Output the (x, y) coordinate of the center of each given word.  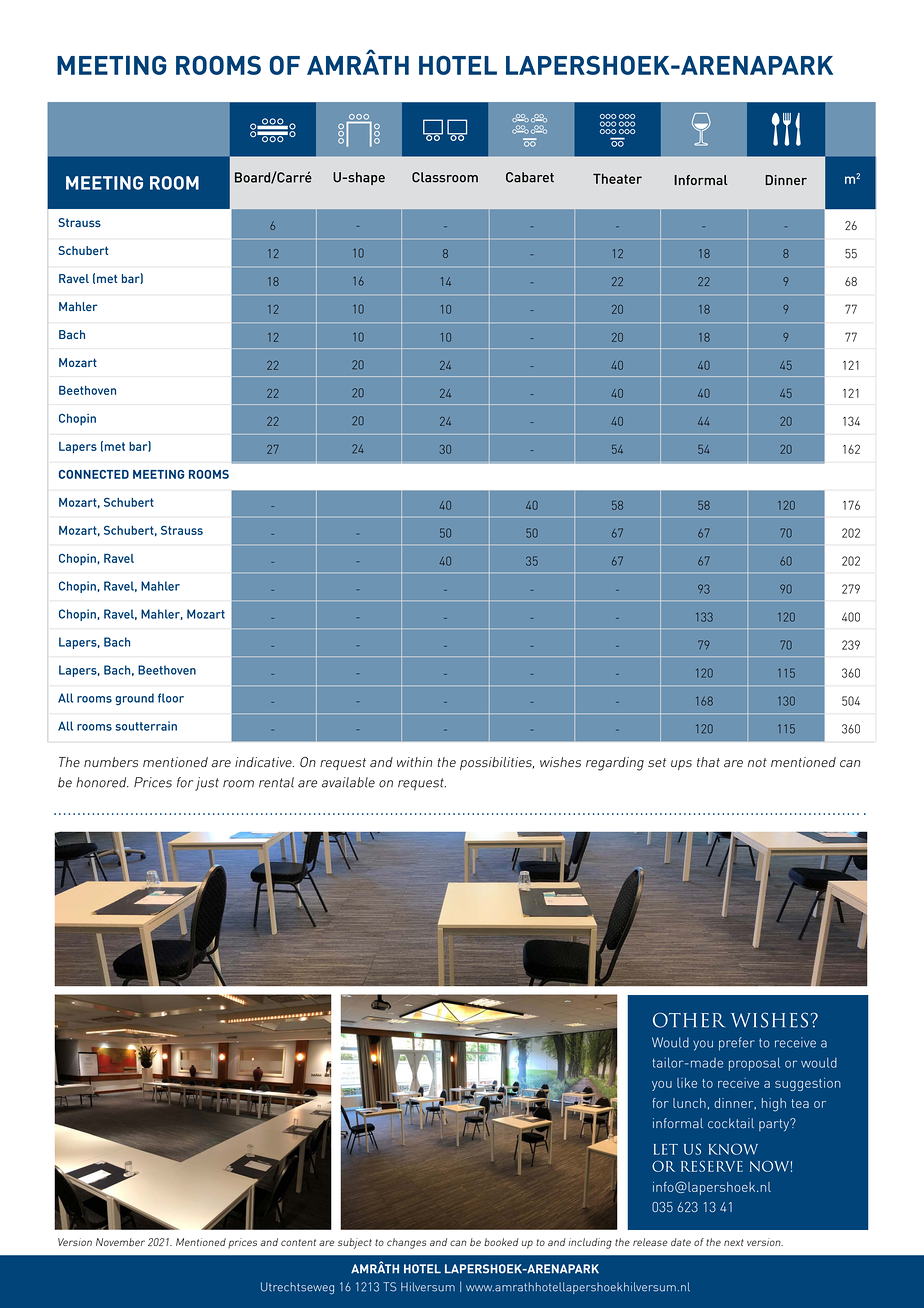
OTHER (689, 1020)
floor (171, 698)
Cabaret (530, 177)
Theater (617, 178)
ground (135, 699)
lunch (689, 1103)
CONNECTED (94, 474)
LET (666, 1149)
